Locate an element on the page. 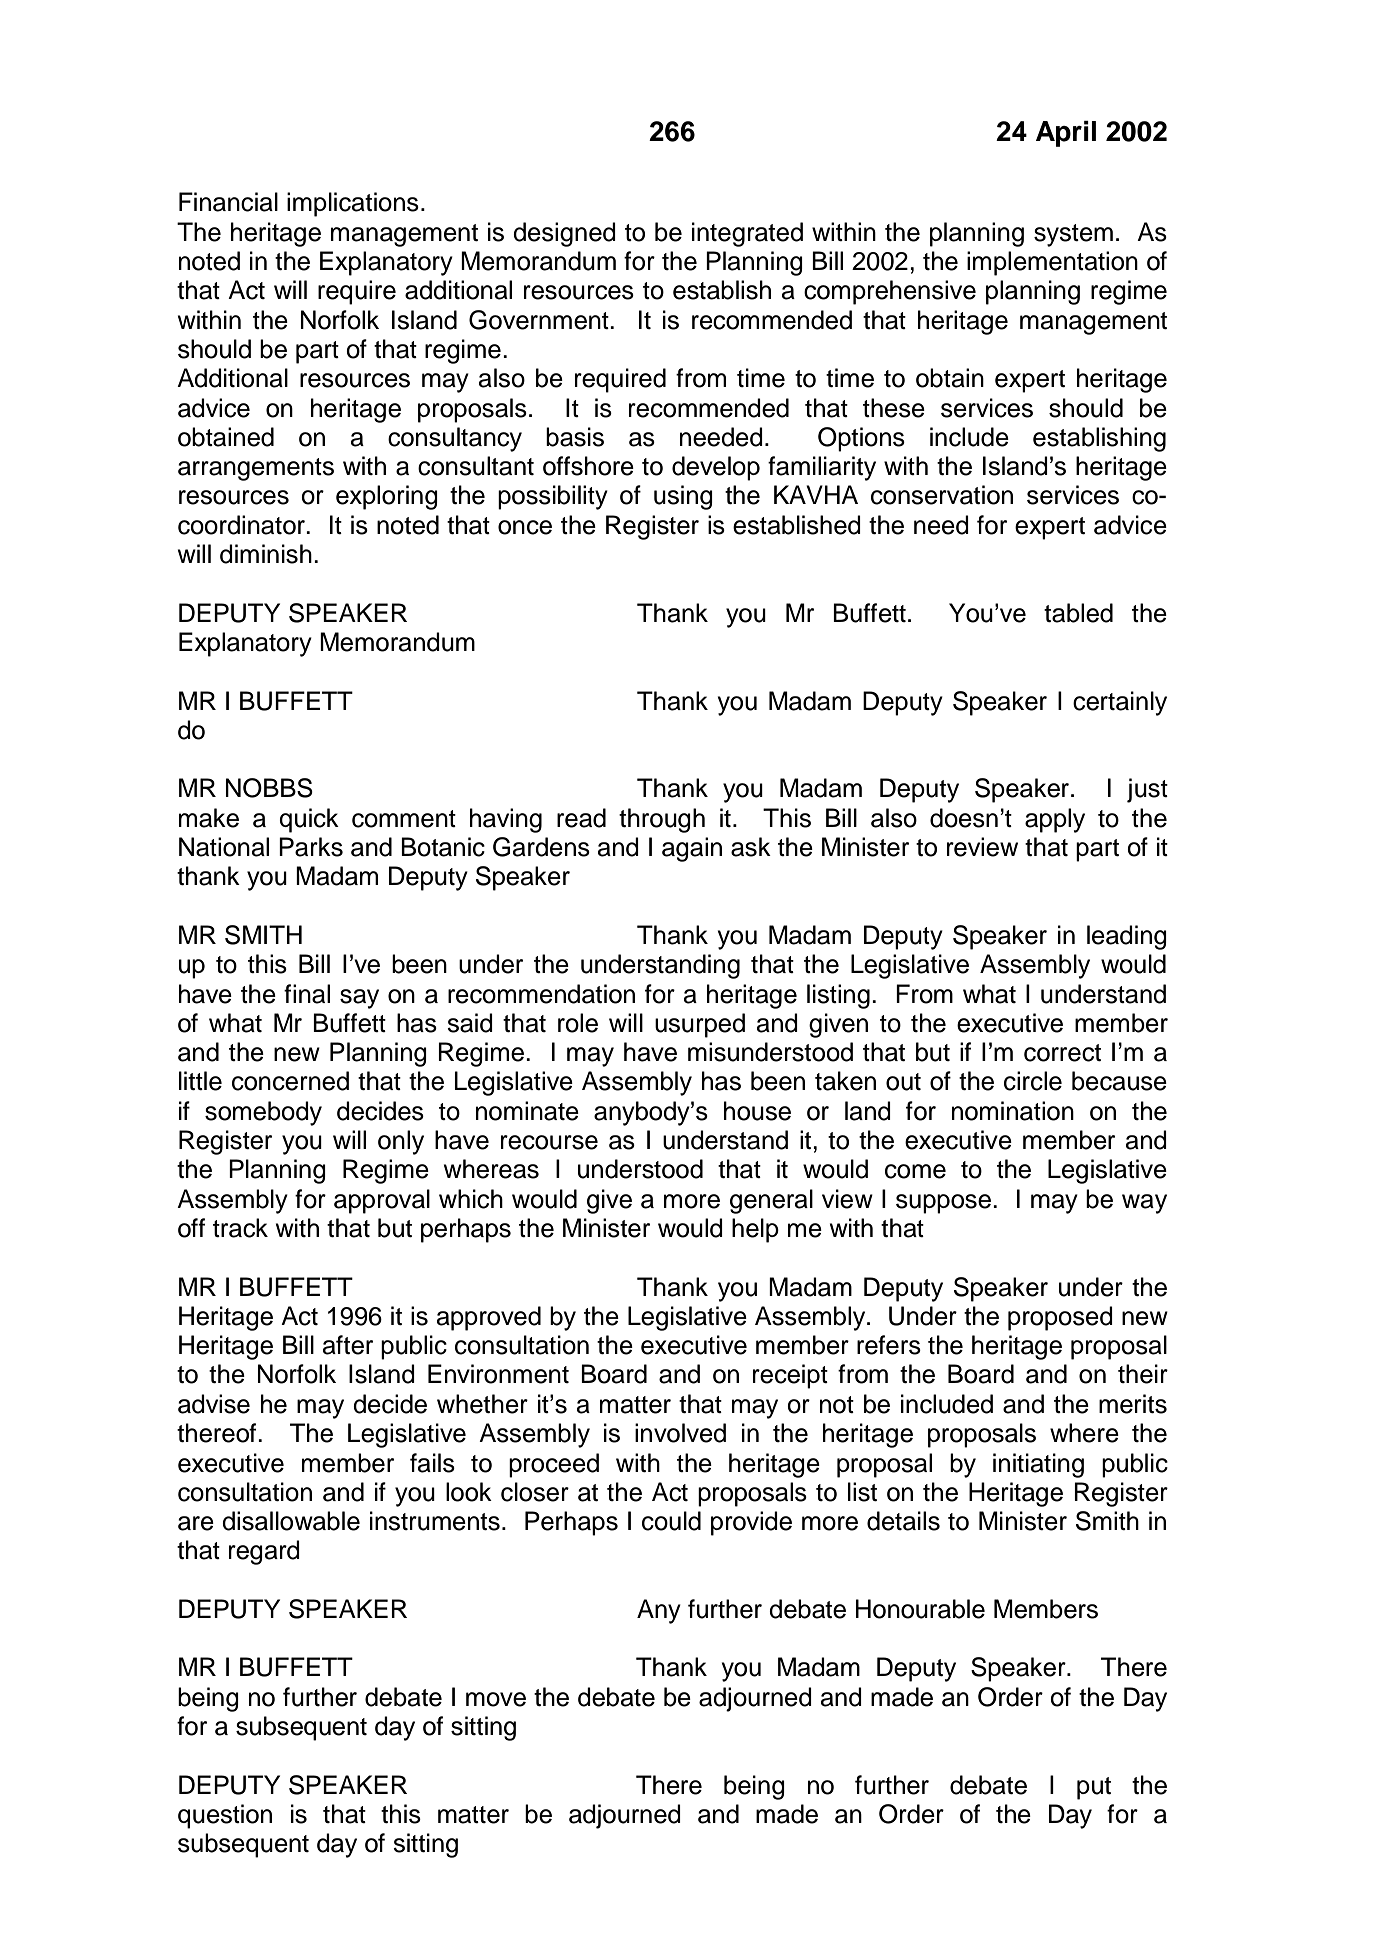 Image resolution: width=1379 pixels, height=1951 pixels. usurped is located at coordinates (700, 1025).
